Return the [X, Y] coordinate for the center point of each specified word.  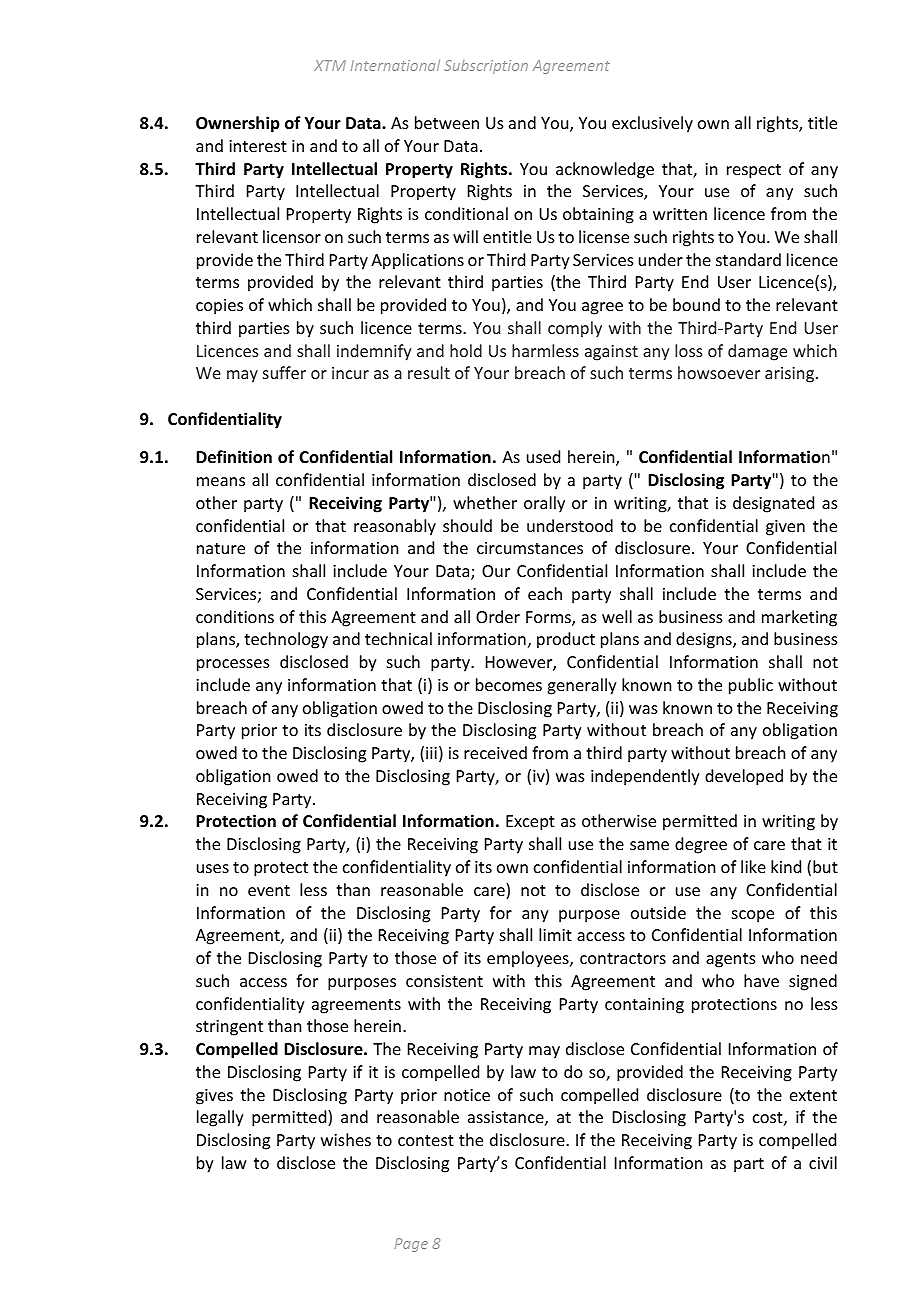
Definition [234, 457]
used [543, 456]
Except [530, 823]
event [269, 890]
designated [773, 504]
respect [754, 171]
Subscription [486, 67]
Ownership [238, 124]
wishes [346, 1139]
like [753, 866]
